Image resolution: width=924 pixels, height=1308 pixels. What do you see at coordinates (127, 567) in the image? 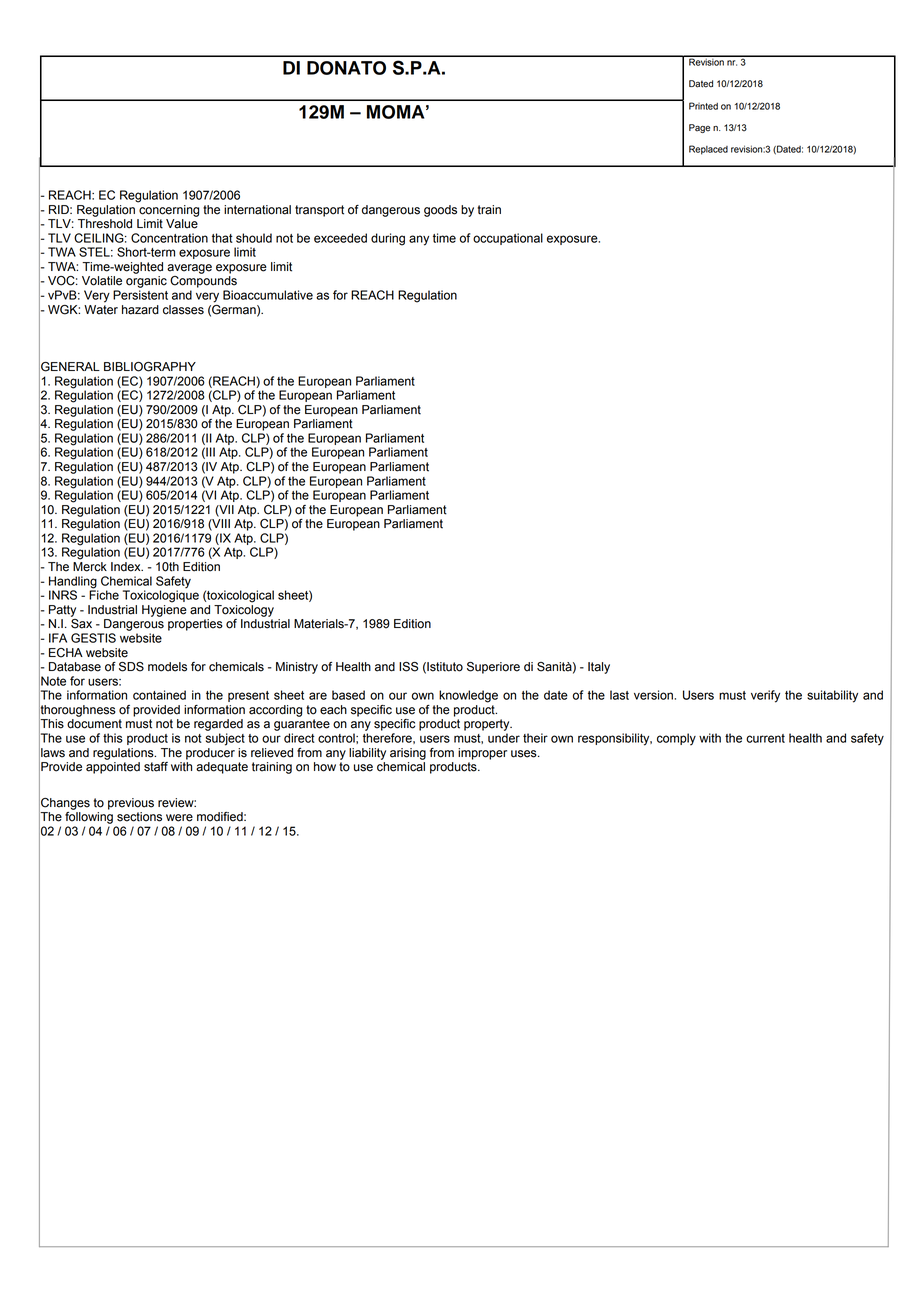
I see `Index` at bounding box center [127, 567].
